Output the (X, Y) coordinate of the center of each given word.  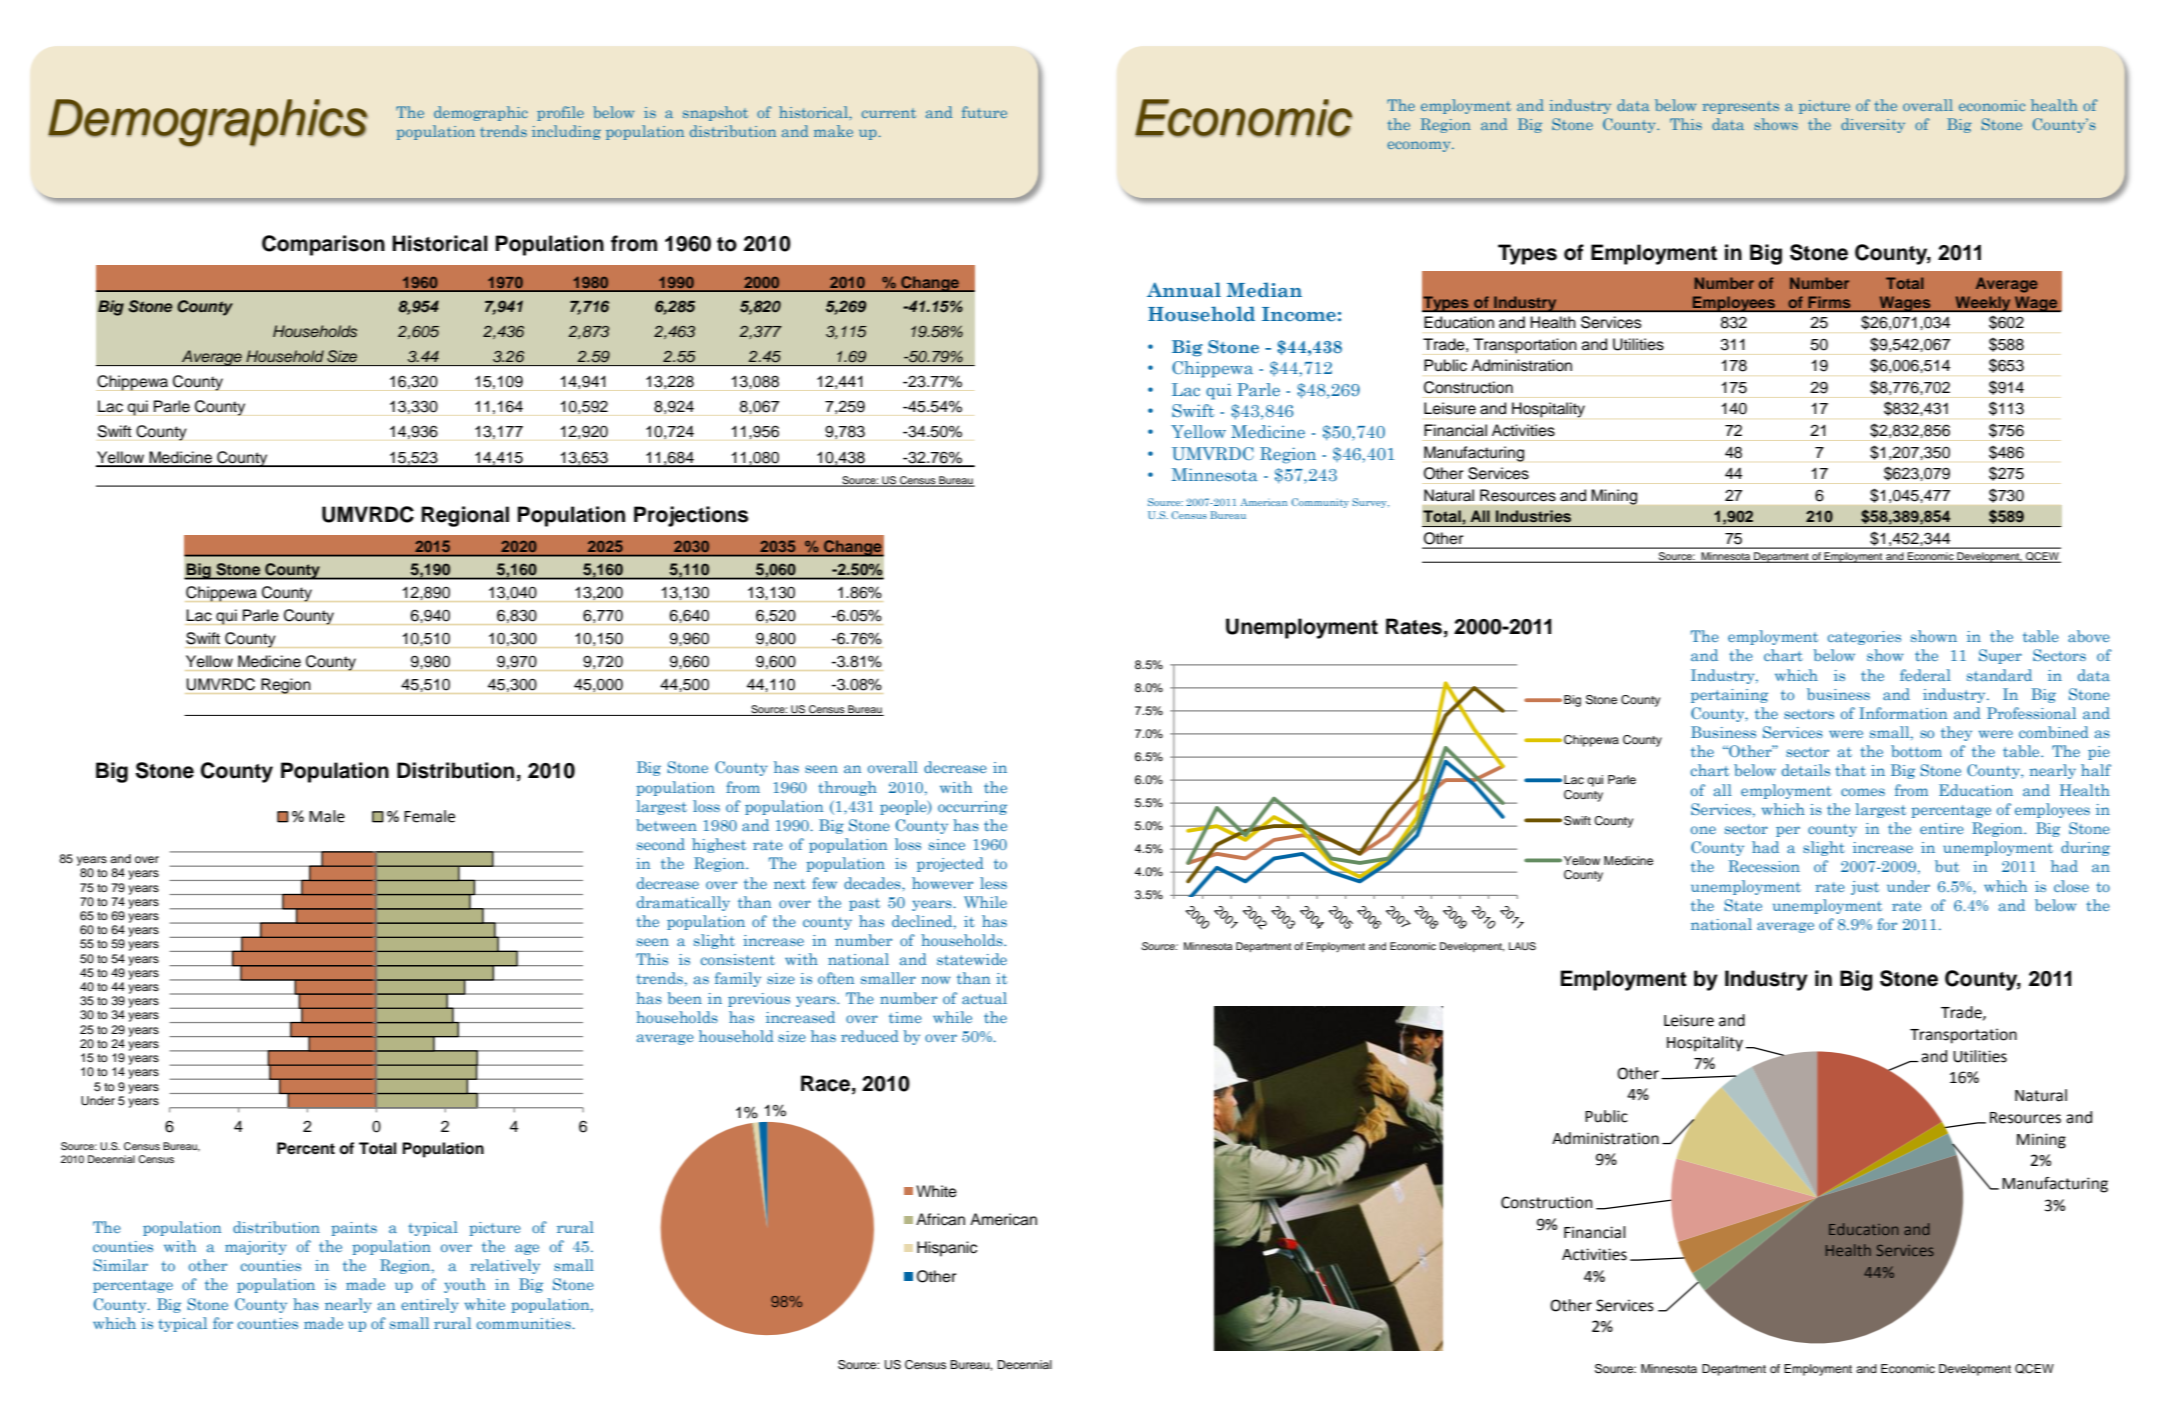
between (666, 825)
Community (1320, 503)
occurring (972, 808)
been (684, 998)
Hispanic (947, 1249)
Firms (1829, 302)
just (1865, 888)
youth (465, 1285)
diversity (1873, 125)
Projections (691, 516)
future (984, 112)
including (566, 132)
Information (1903, 713)
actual (984, 998)
